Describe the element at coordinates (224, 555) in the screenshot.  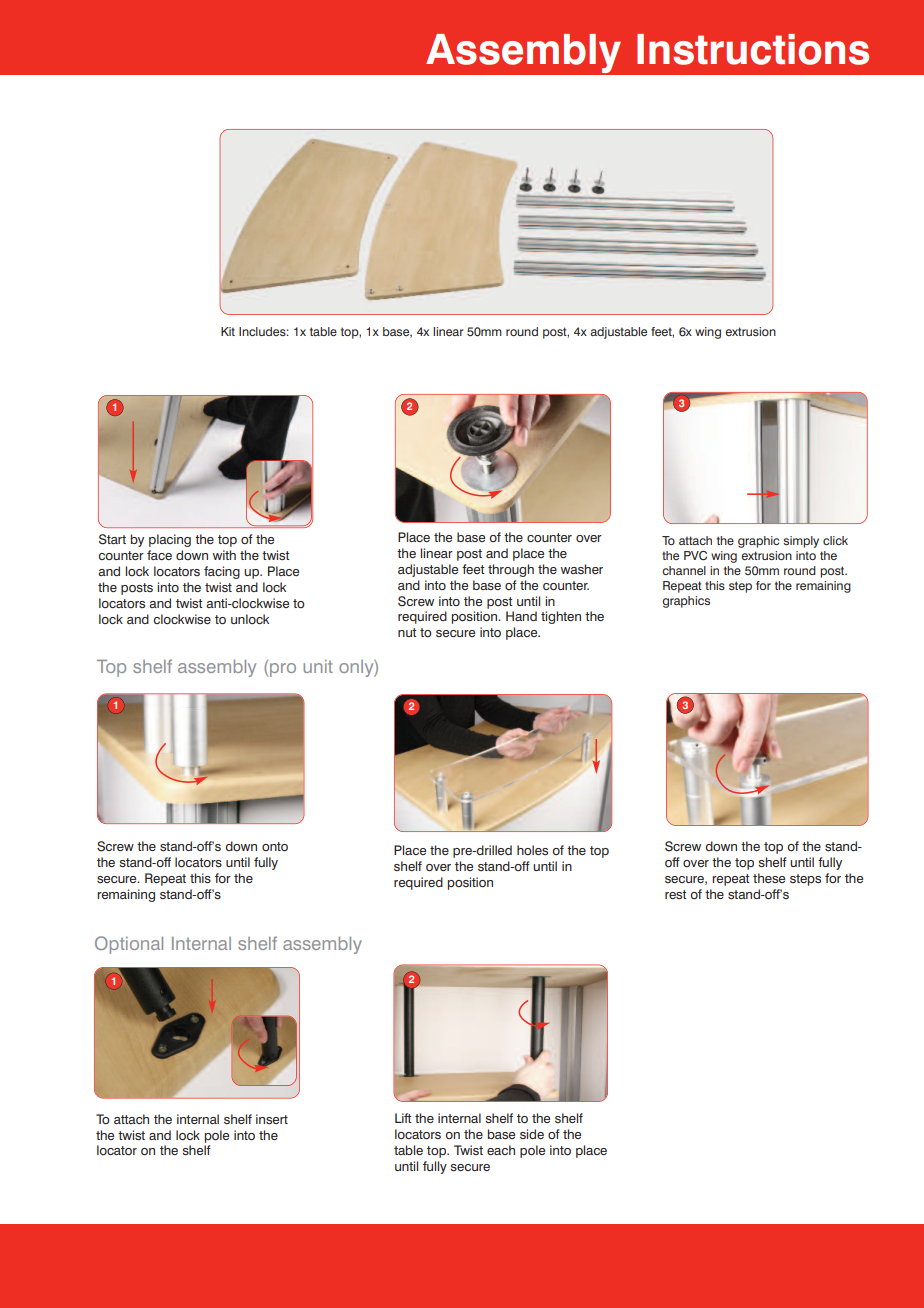
I see `with` at that location.
